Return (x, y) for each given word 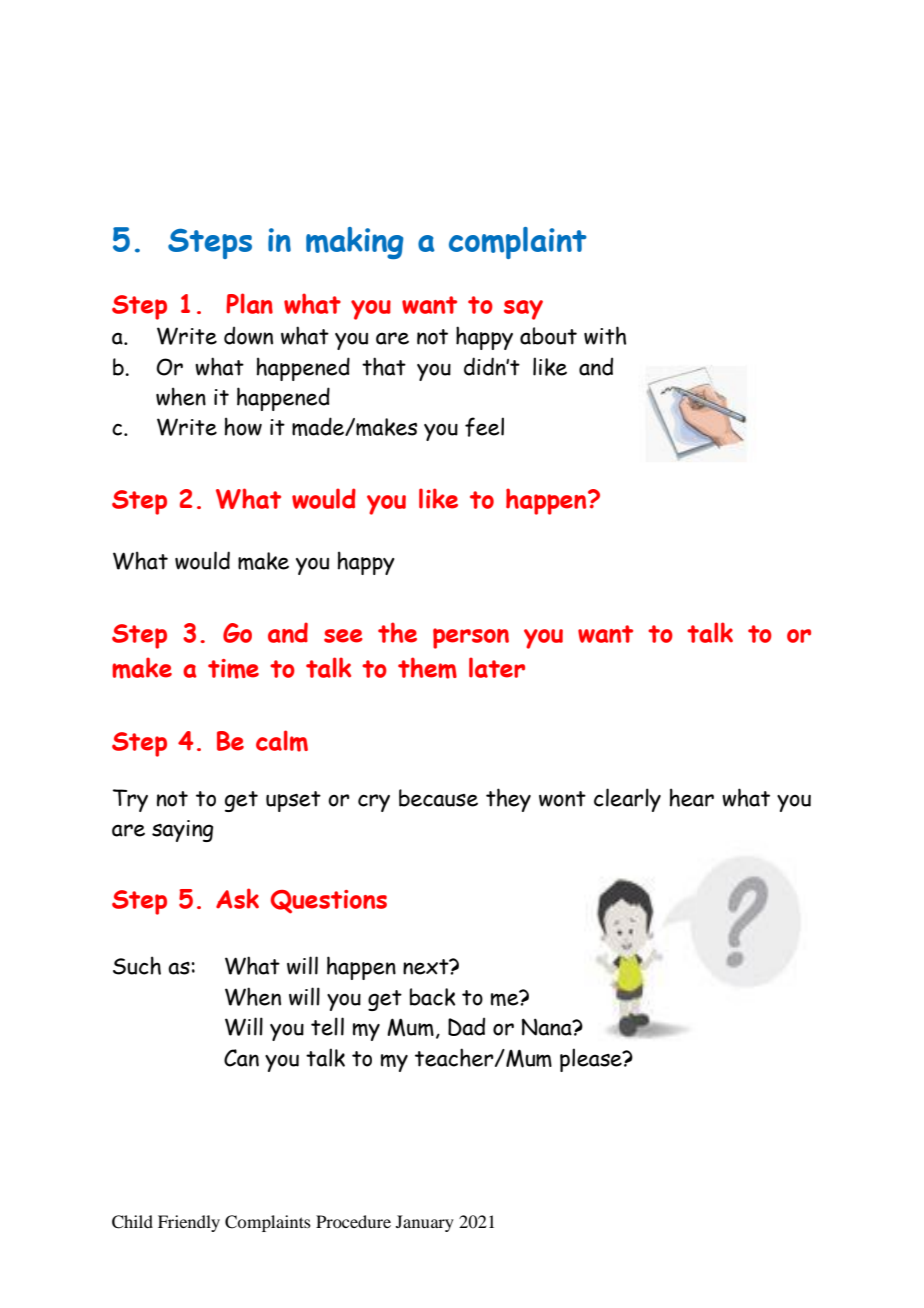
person (471, 638)
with (605, 335)
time (233, 669)
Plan (249, 303)
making (354, 243)
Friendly (189, 1223)
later (497, 667)
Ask (237, 898)
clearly (627, 800)
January (425, 1223)
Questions (329, 902)
